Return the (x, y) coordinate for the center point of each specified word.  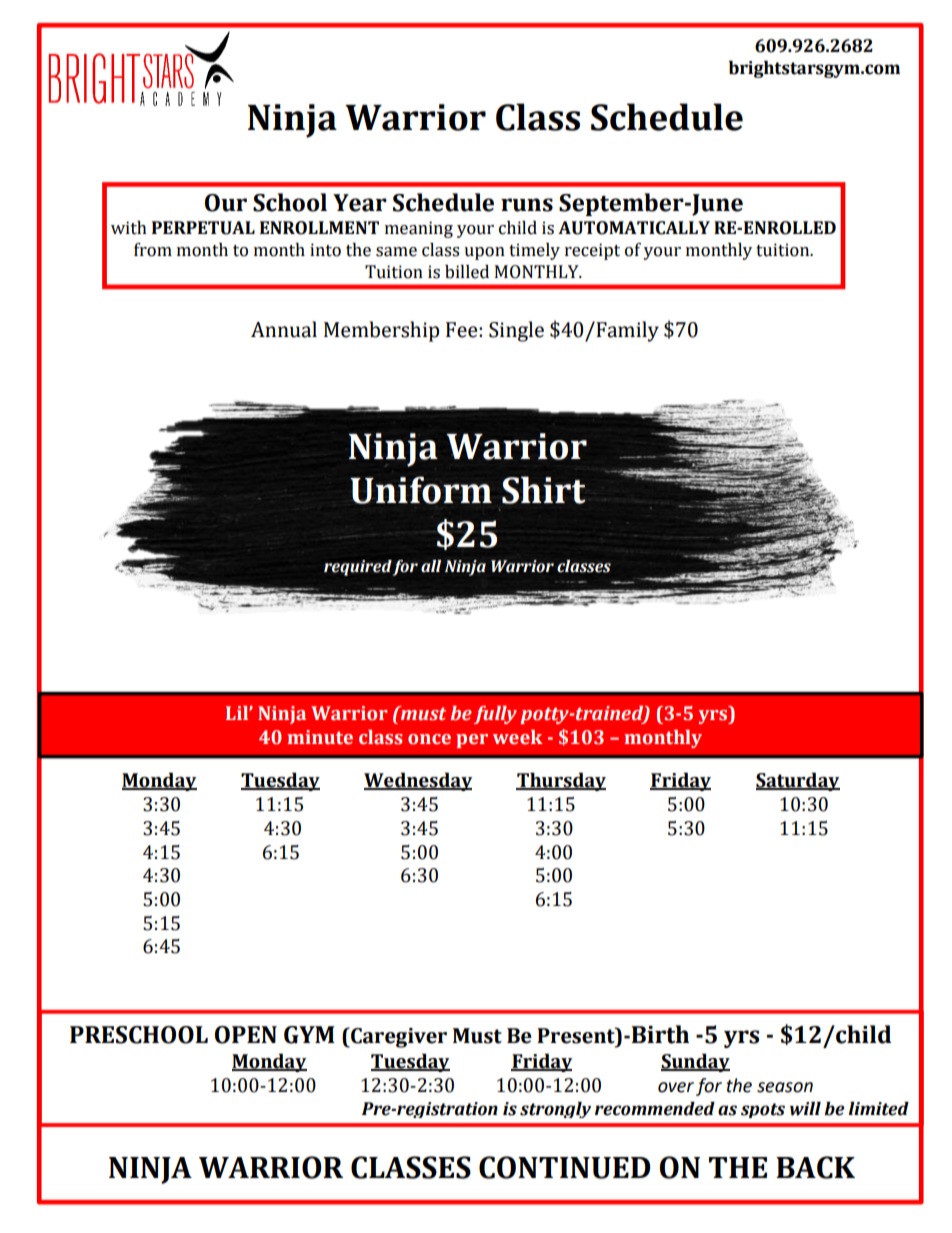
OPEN (246, 1035)
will (805, 1109)
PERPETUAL (203, 228)
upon (484, 253)
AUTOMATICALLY (634, 228)
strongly (555, 1110)
